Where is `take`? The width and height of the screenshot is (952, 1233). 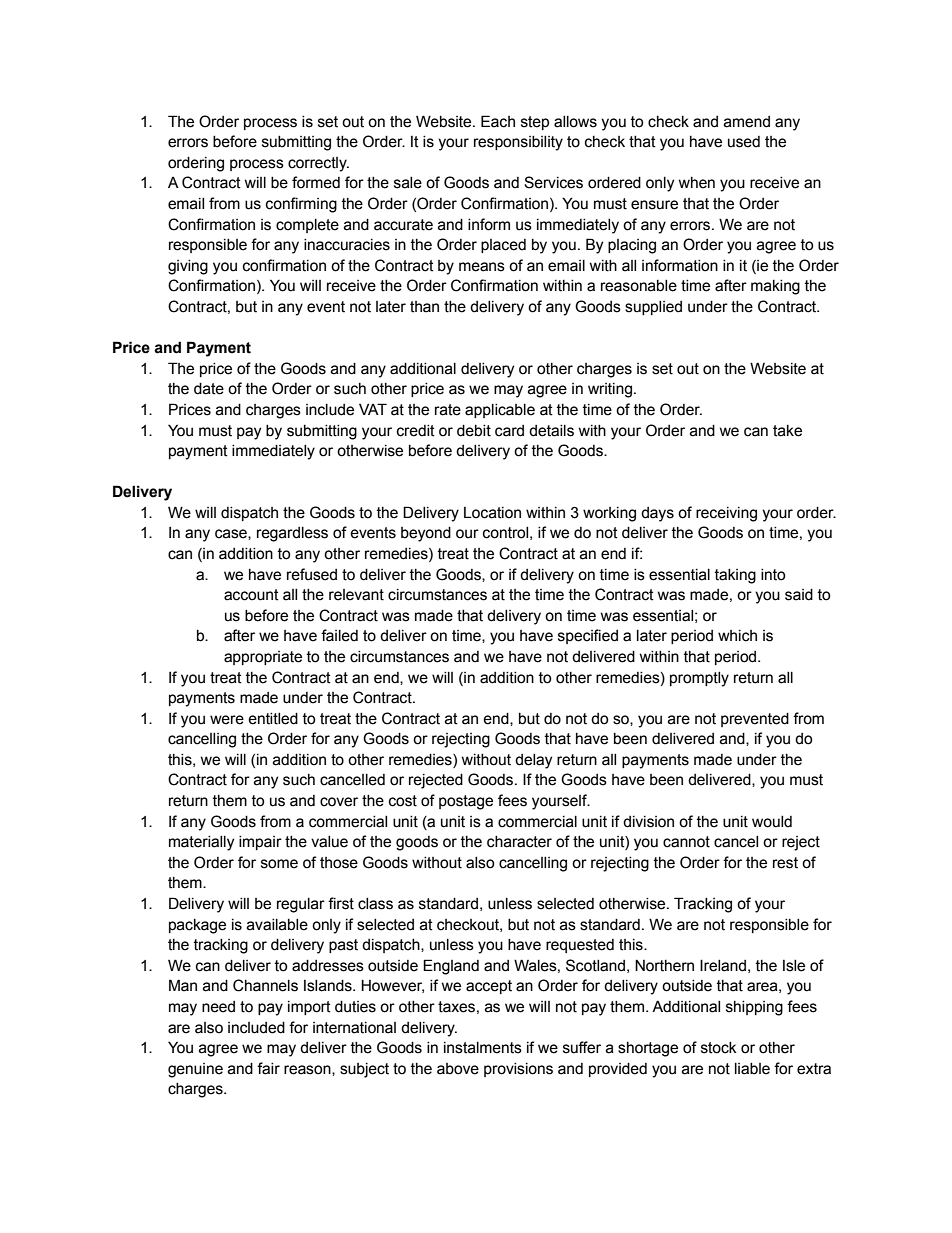
take is located at coordinates (787, 431).
